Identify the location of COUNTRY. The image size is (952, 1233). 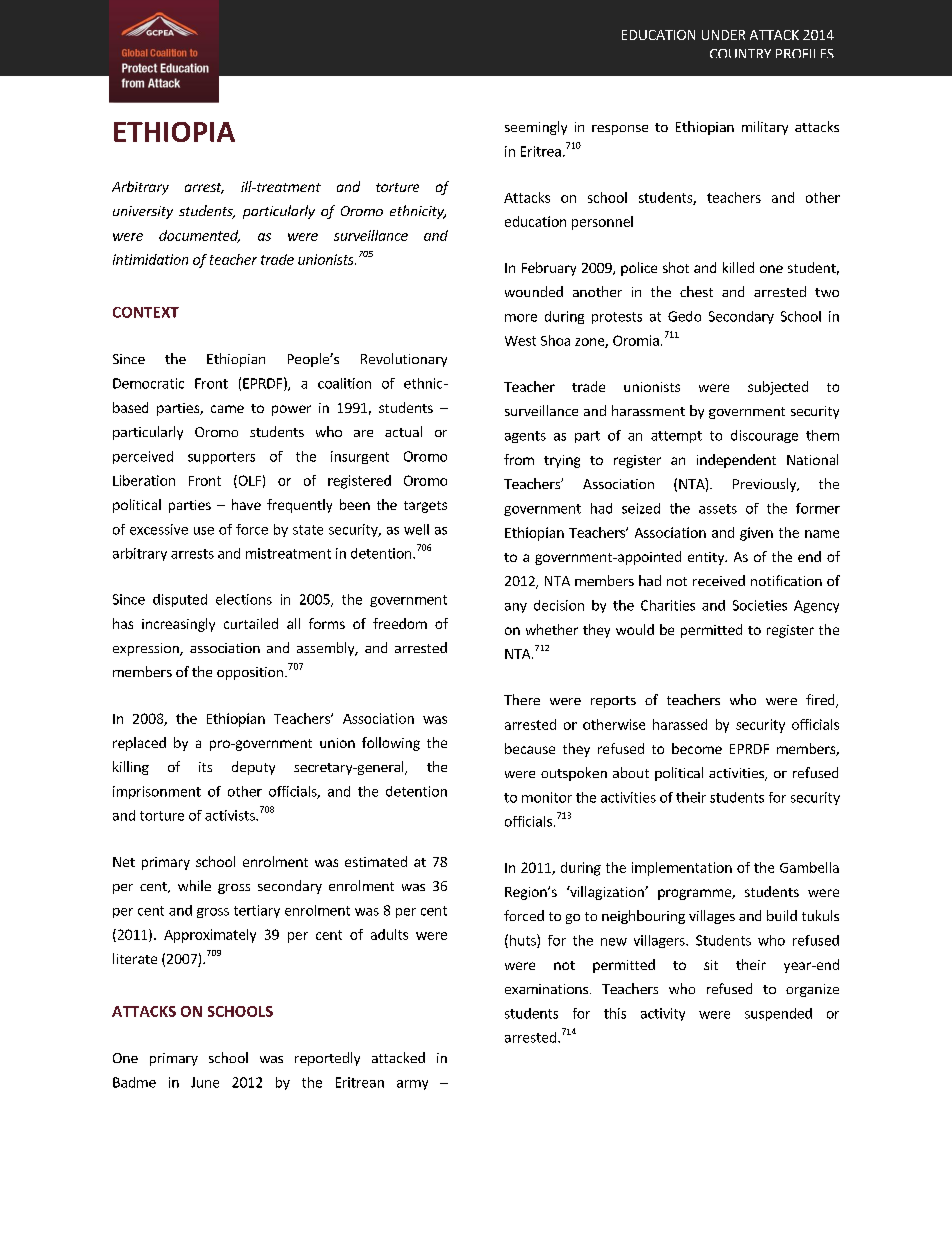
(740, 53).
